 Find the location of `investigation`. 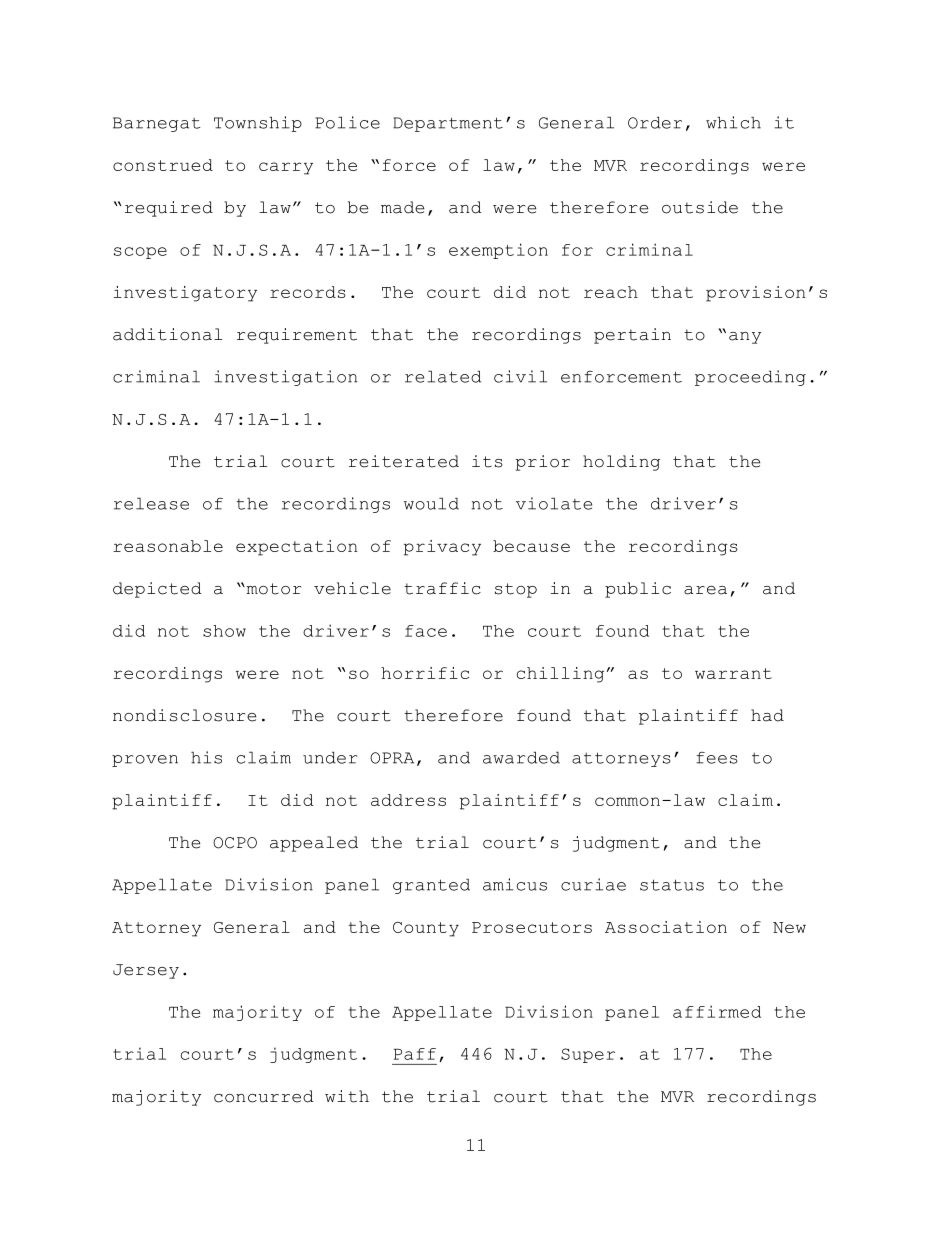

investigation is located at coordinates (285, 378).
